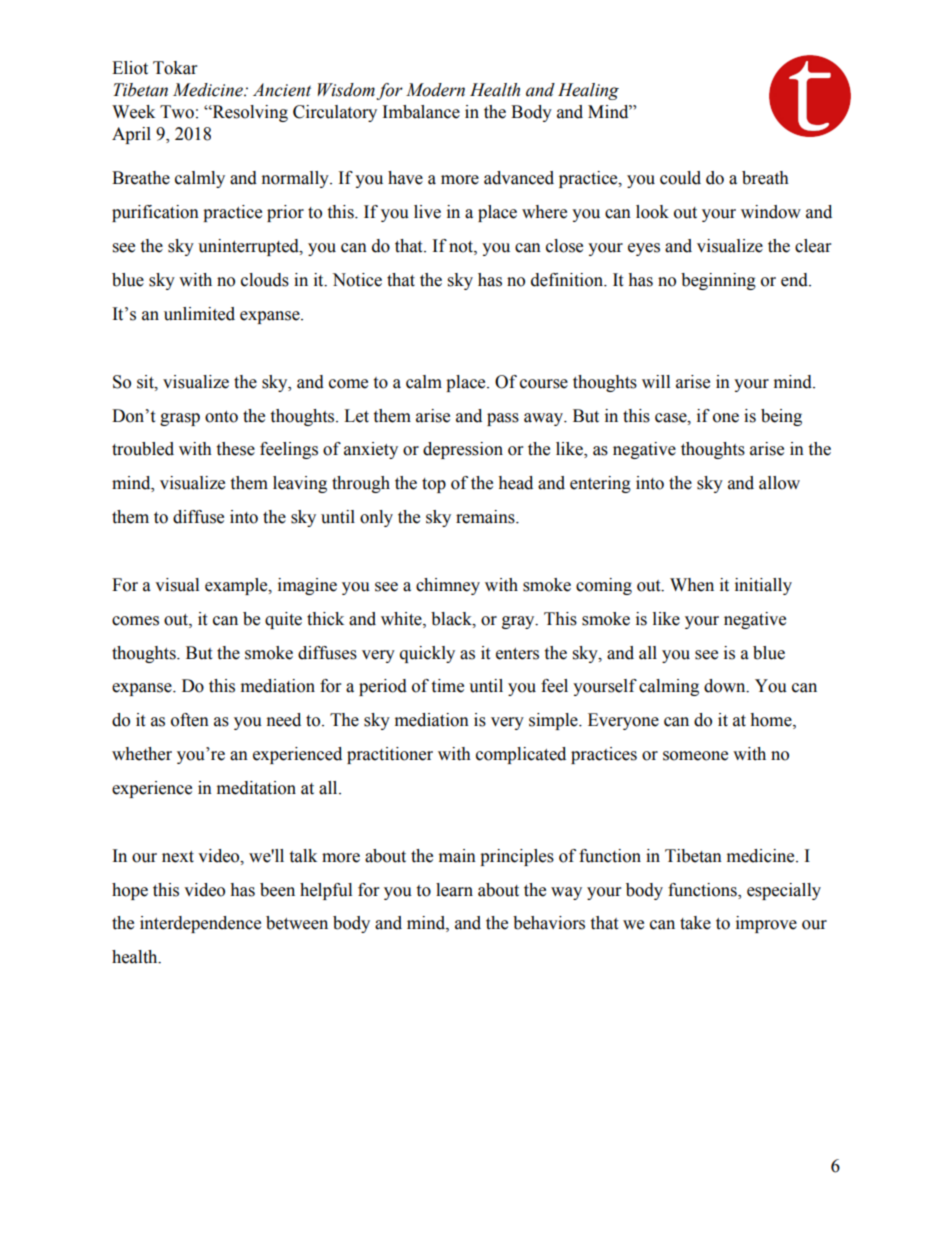 Image resolution: width=952 pixels, height=1233 pixels. What do you see at coordinates (588, 91) in the screenshot?
I see `Healing` at bounding box center [588, 91].
